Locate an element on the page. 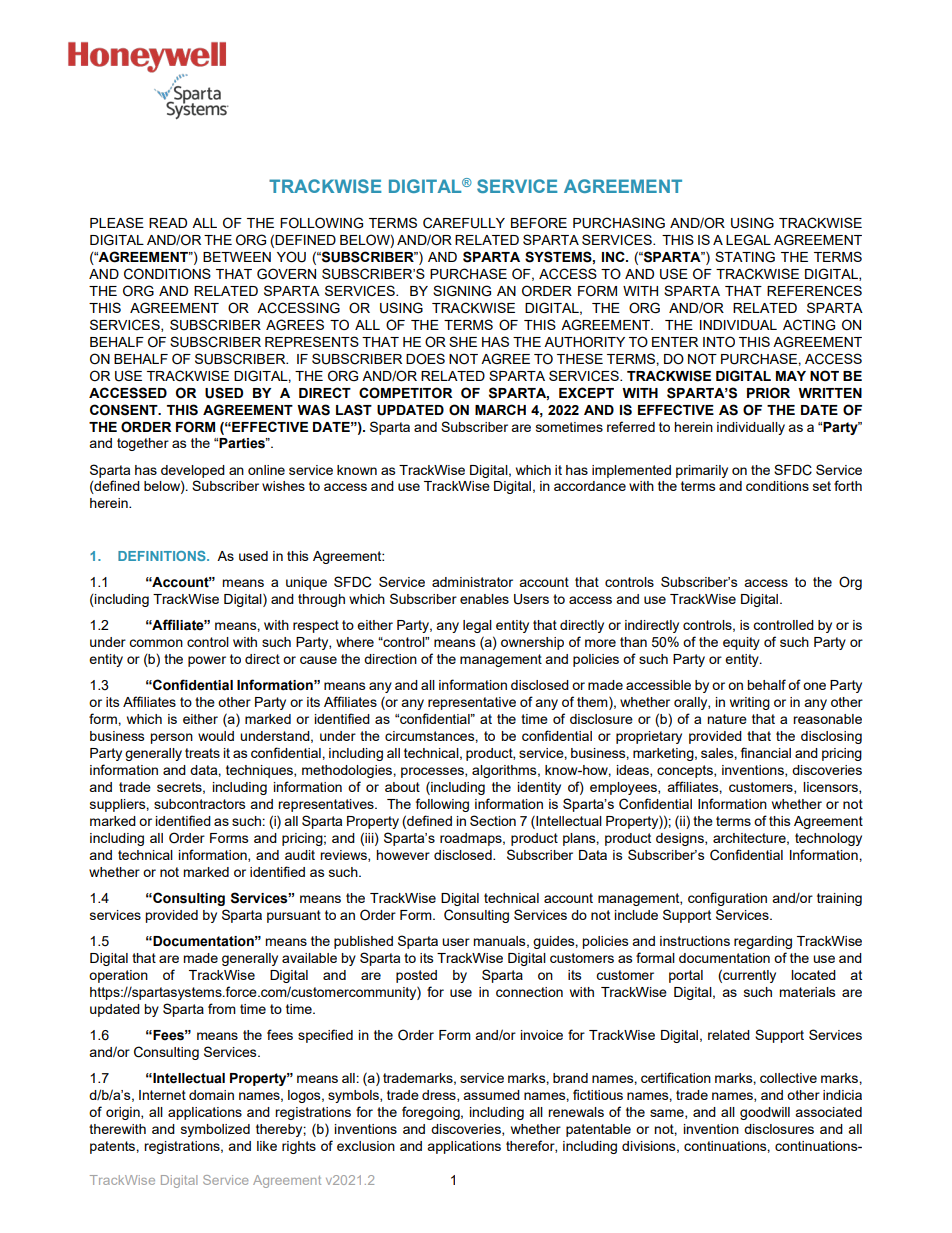  power is located at coordinates (207, 661).
